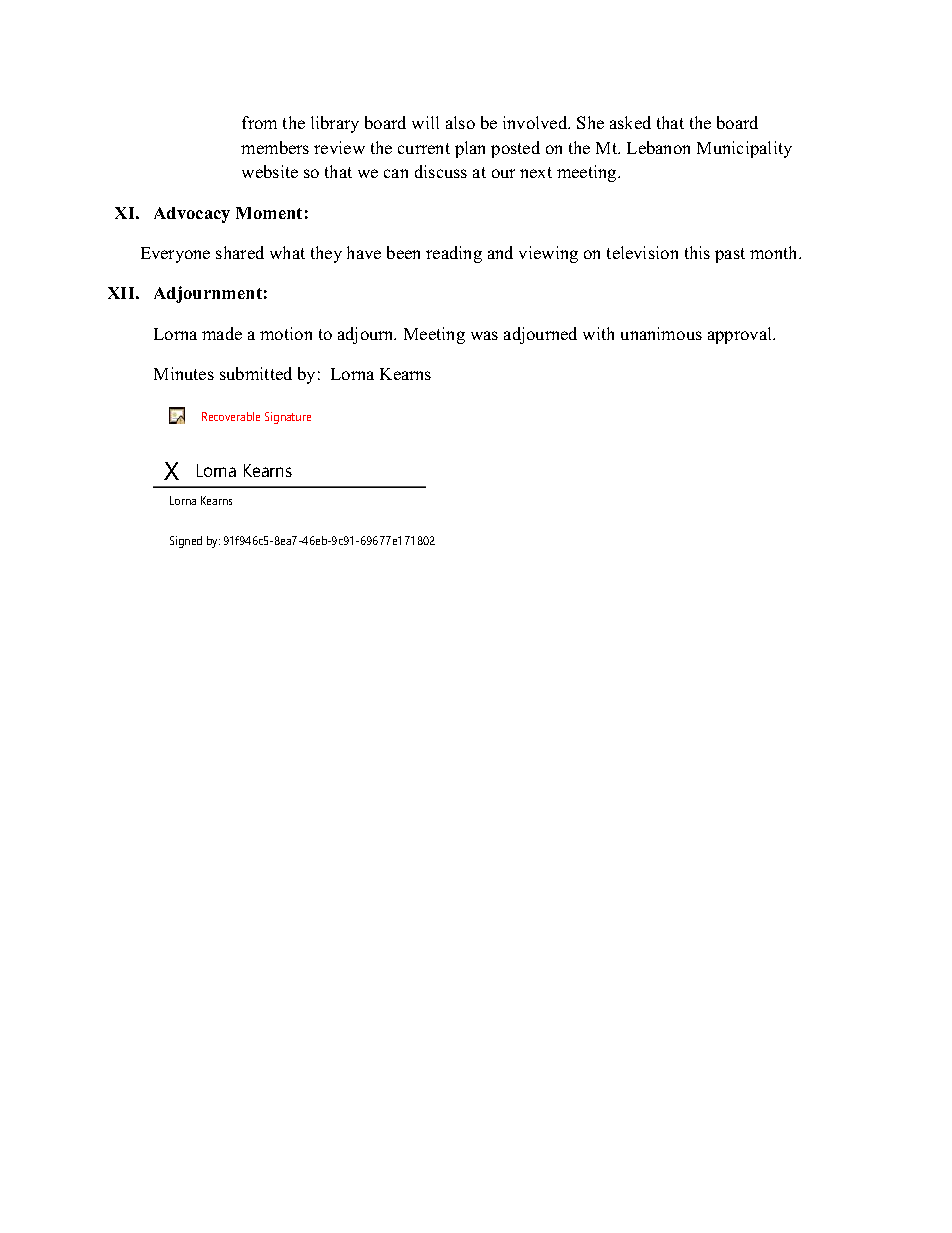  Describe the element at coordinates (697, 252) in the screenshot. I see `this` at that location.
